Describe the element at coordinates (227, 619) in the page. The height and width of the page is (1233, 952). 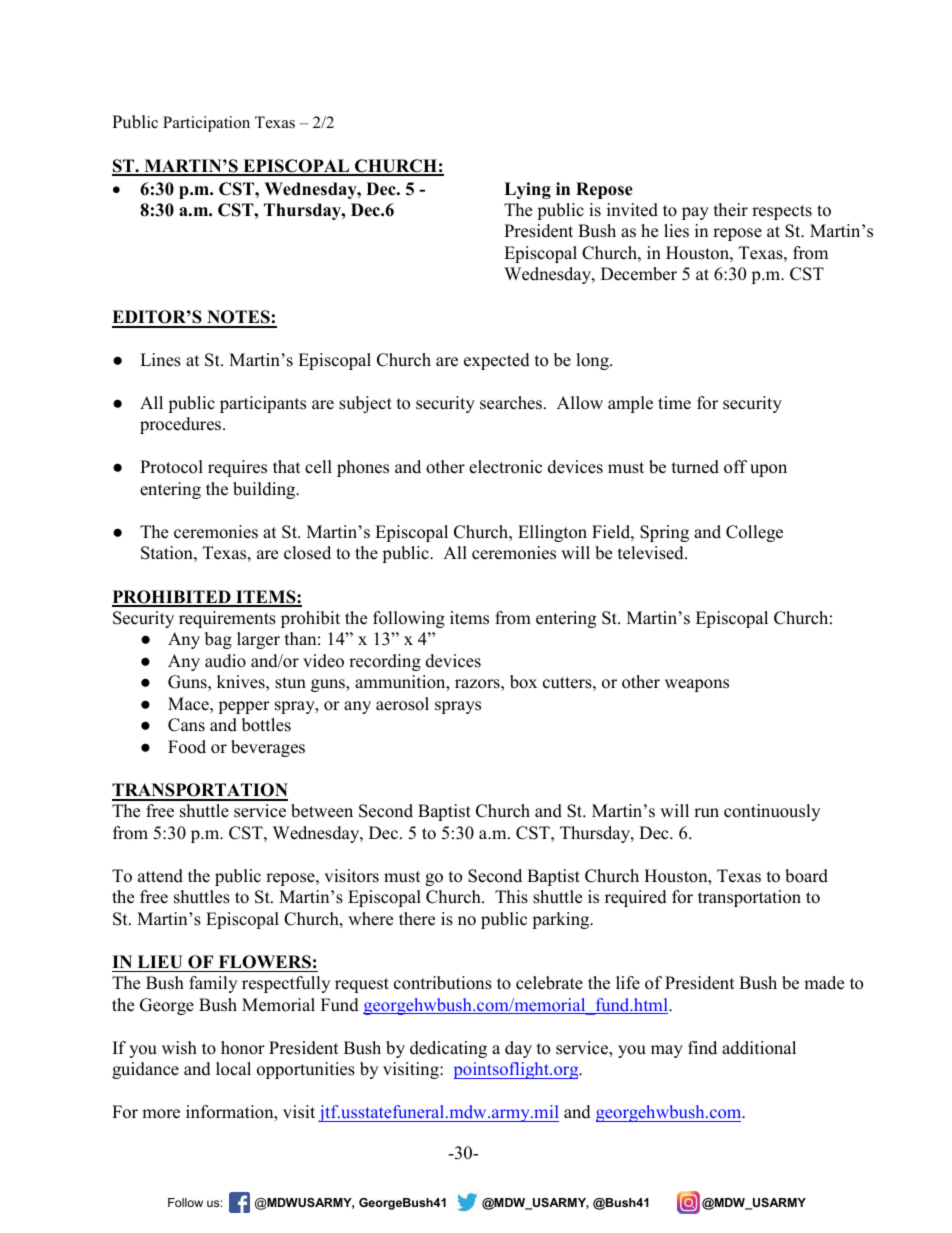
I see `requirements` at that location.
